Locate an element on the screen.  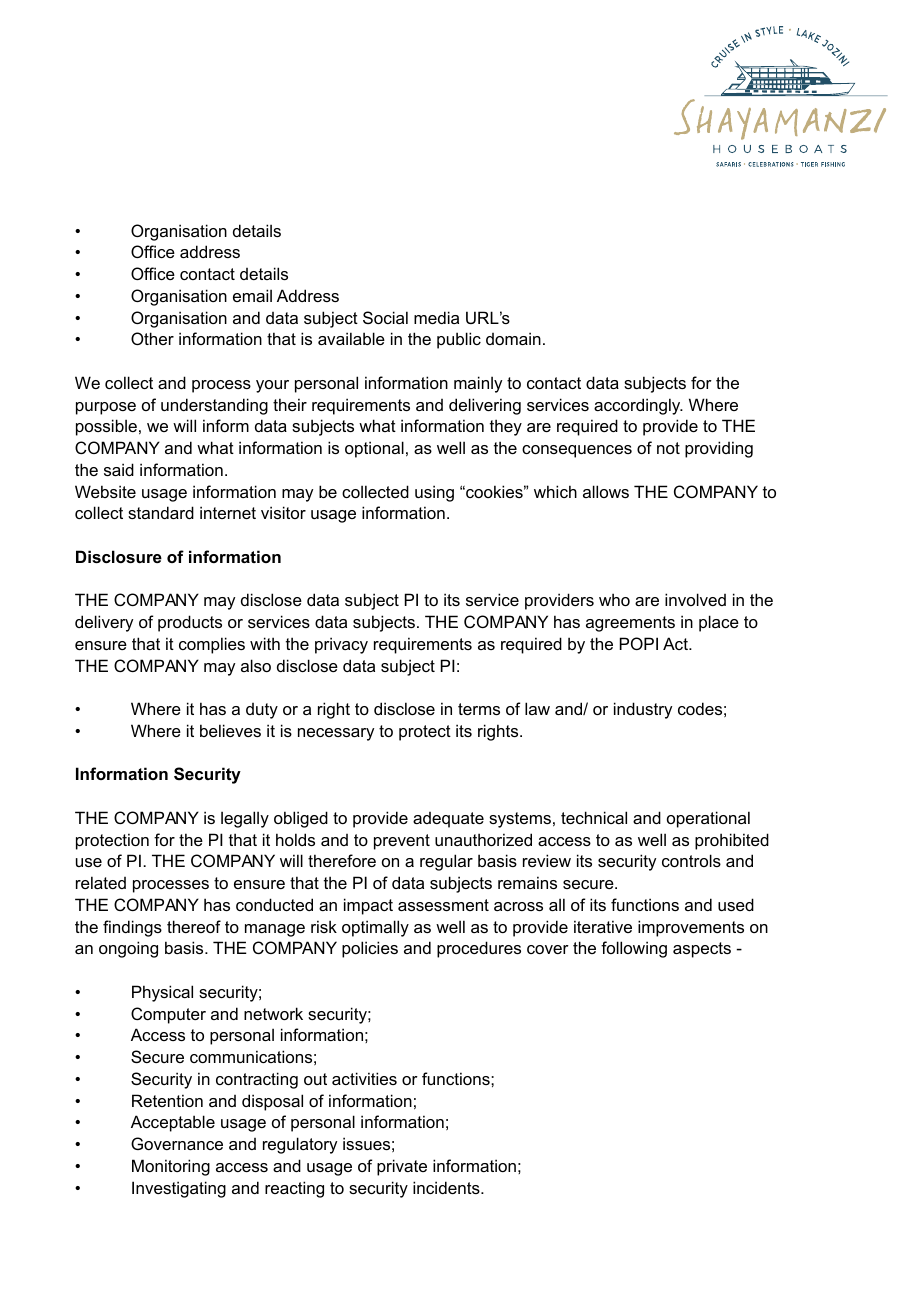
incidents is located at coordinates (447, 1187).
